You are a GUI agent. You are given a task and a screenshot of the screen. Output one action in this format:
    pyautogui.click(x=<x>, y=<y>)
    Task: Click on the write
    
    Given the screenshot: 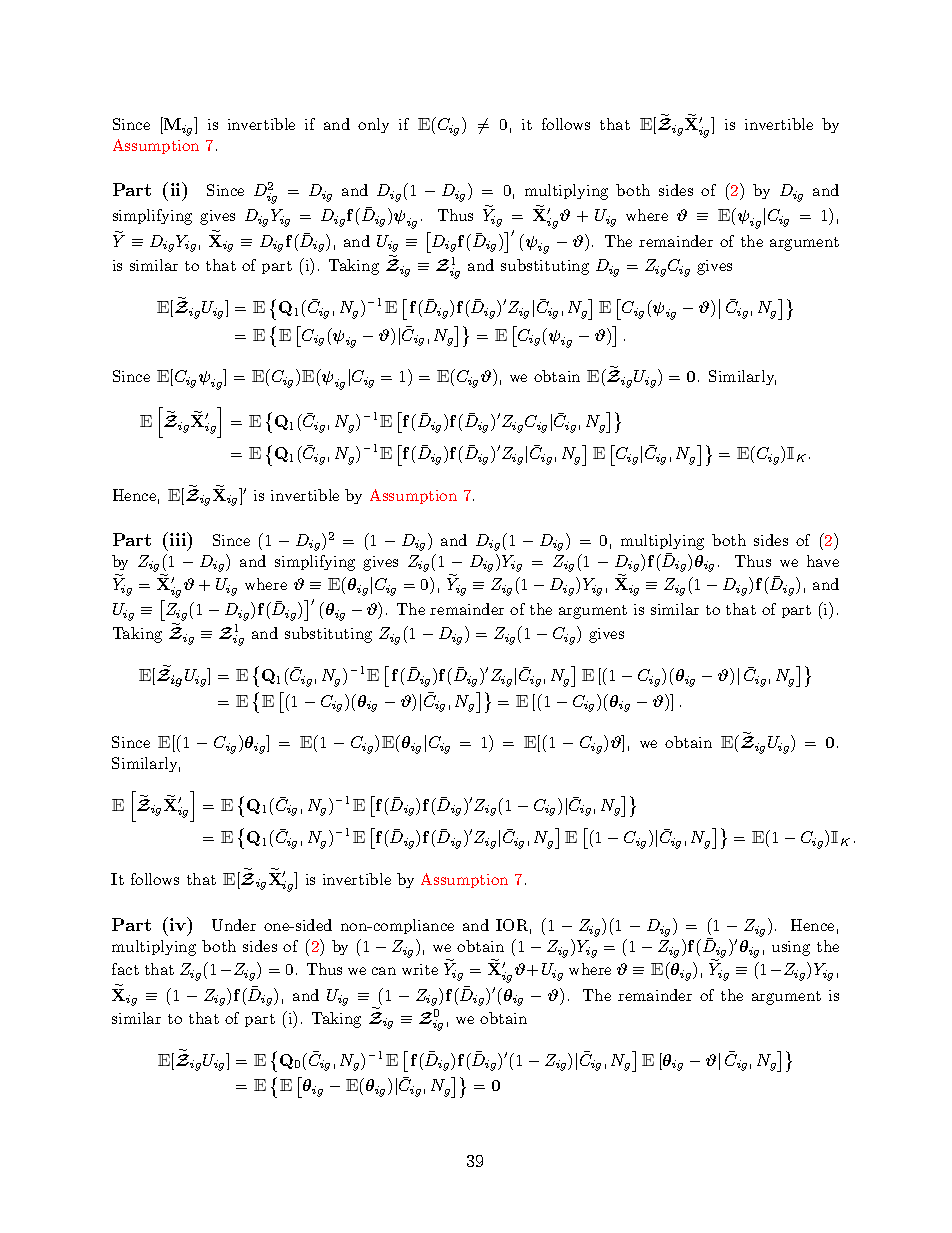 What is the action you would take?
    pyautogui.click(x=420, y=969)
